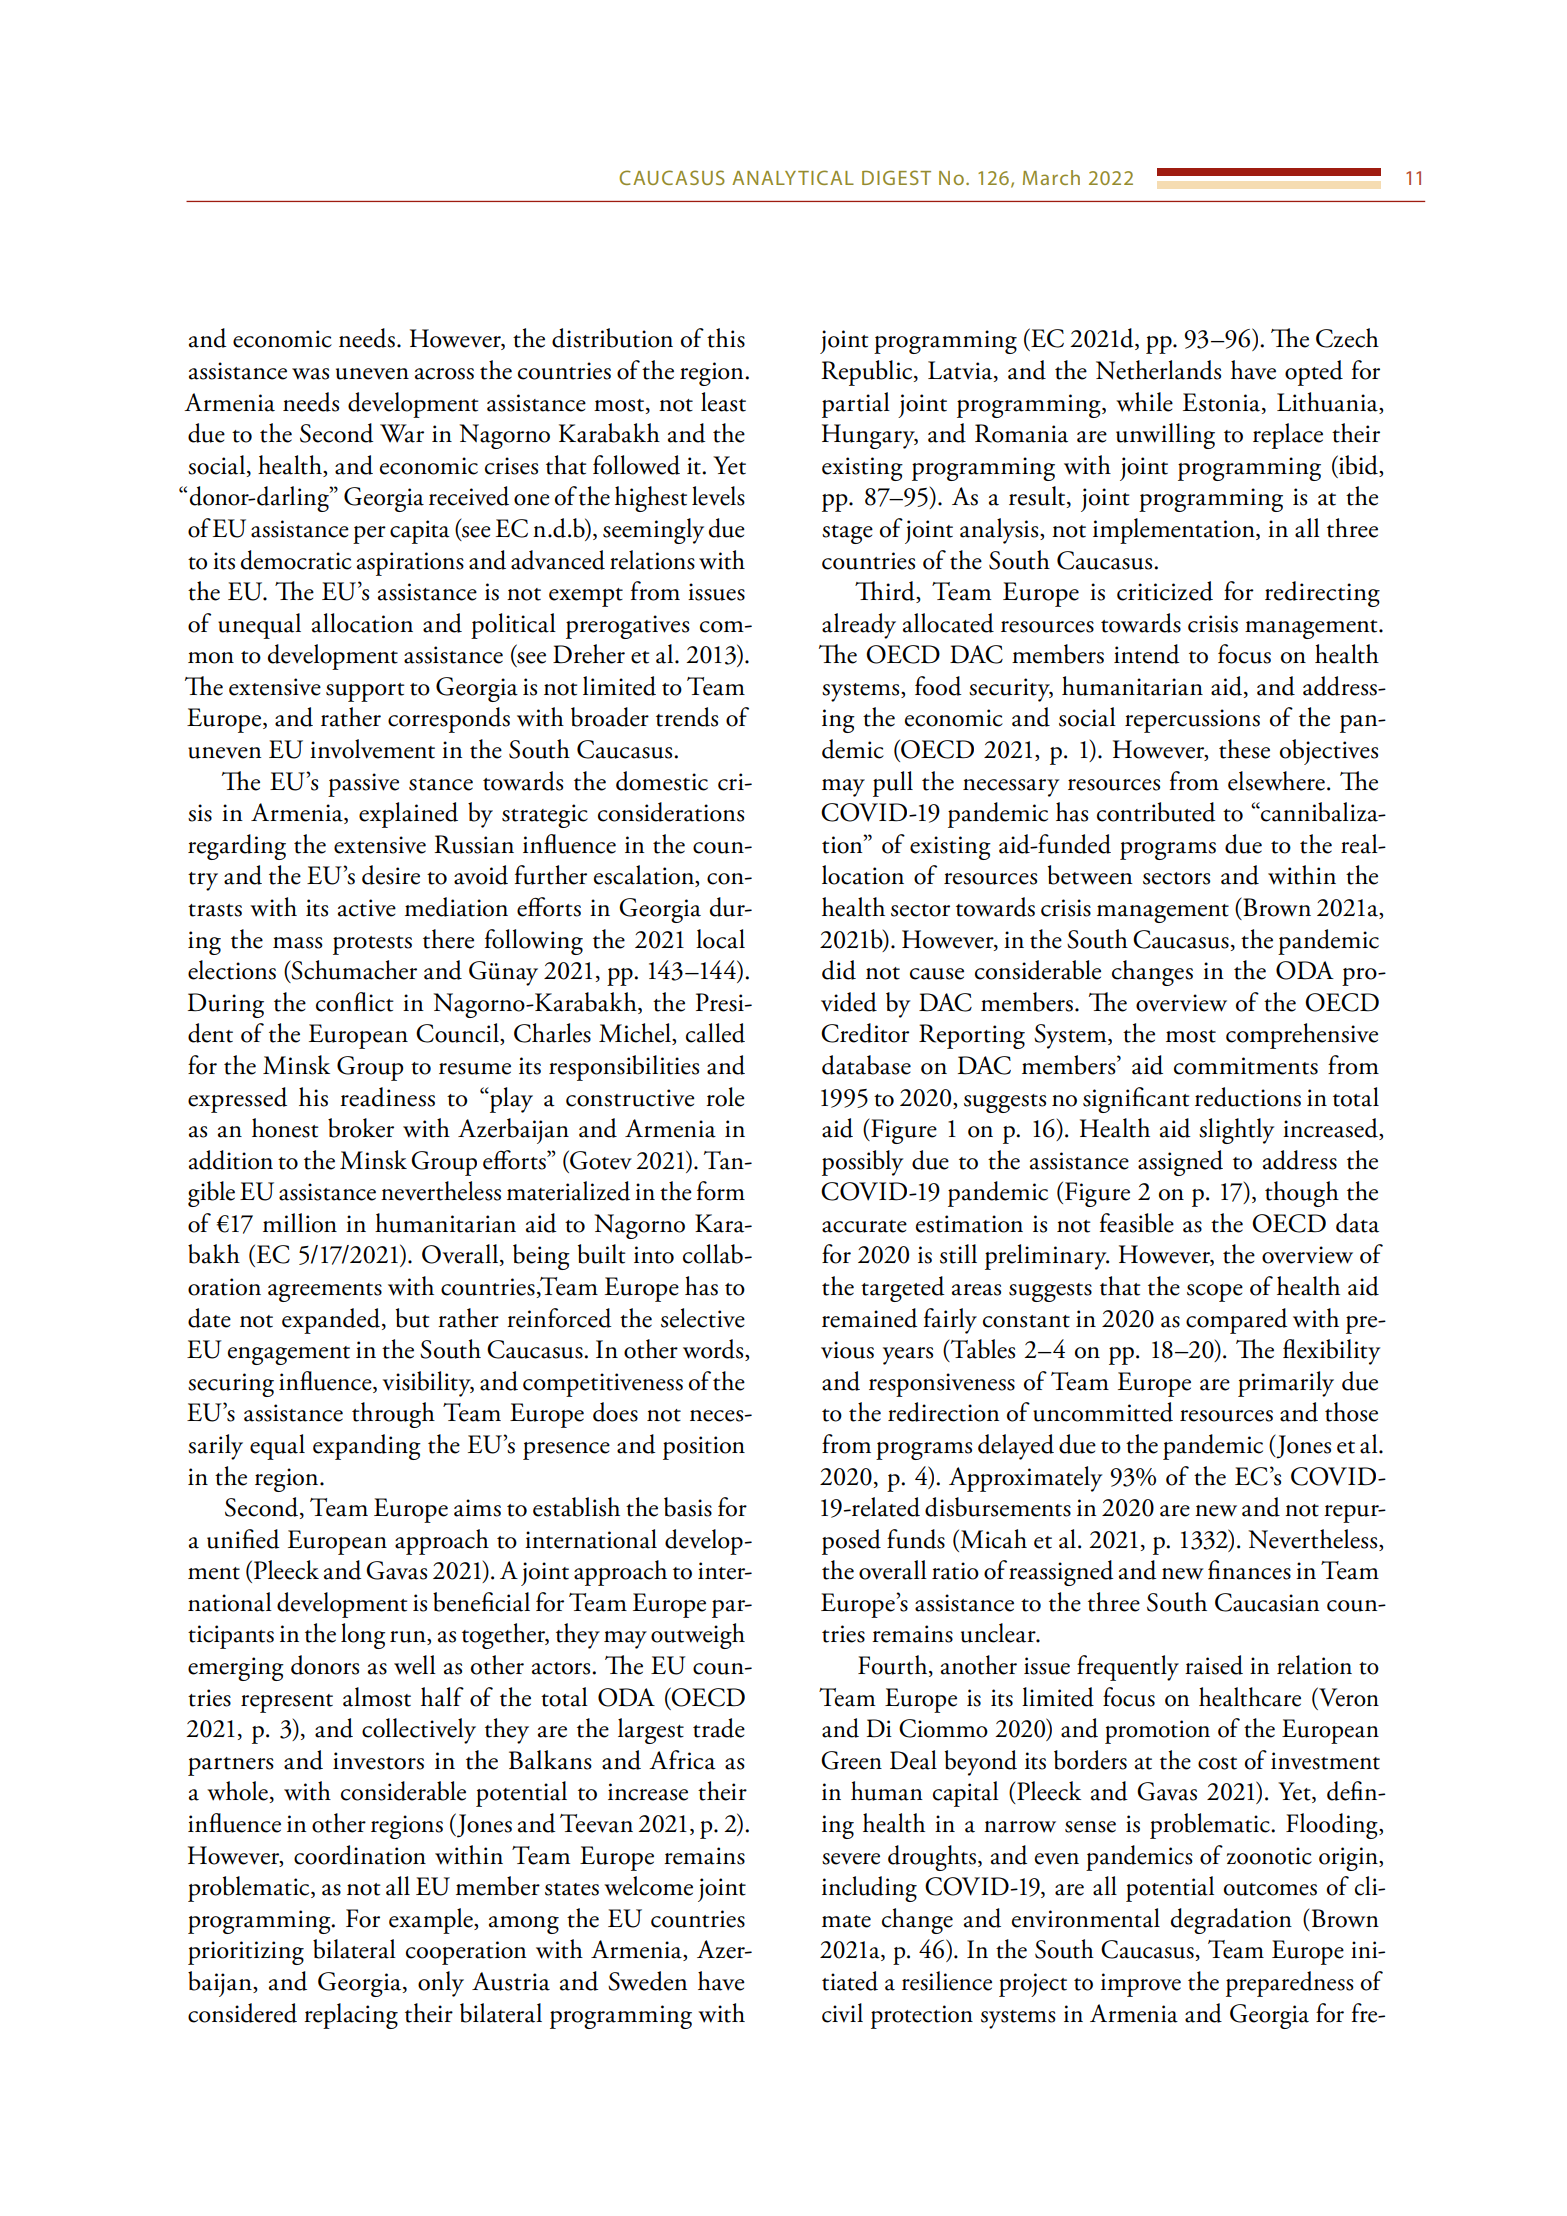  Describe the element at coordinates (1051, 177) in the page. I see `March` at that location.
